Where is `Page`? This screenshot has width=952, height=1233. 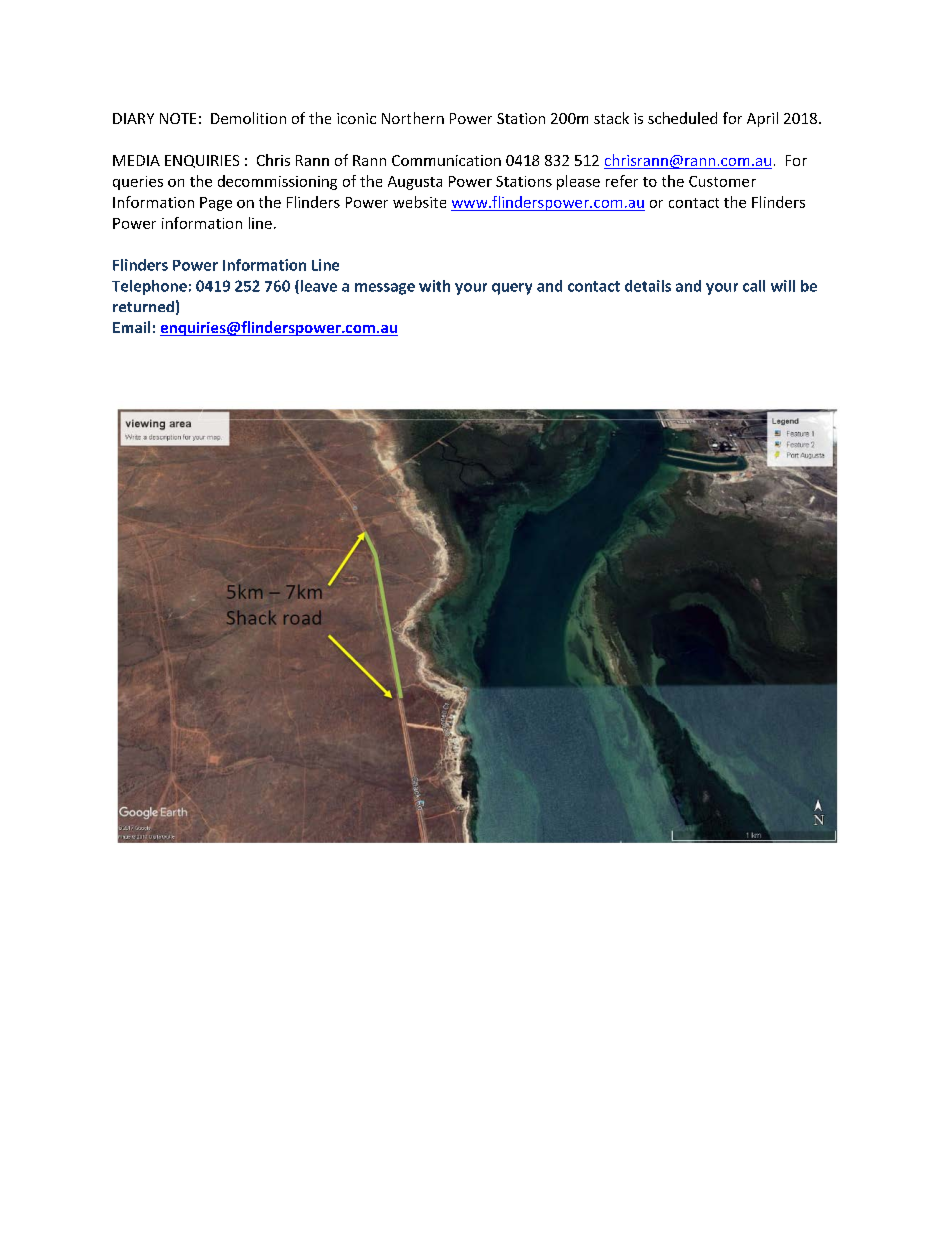 Page is located at coordinates (216, 204).
